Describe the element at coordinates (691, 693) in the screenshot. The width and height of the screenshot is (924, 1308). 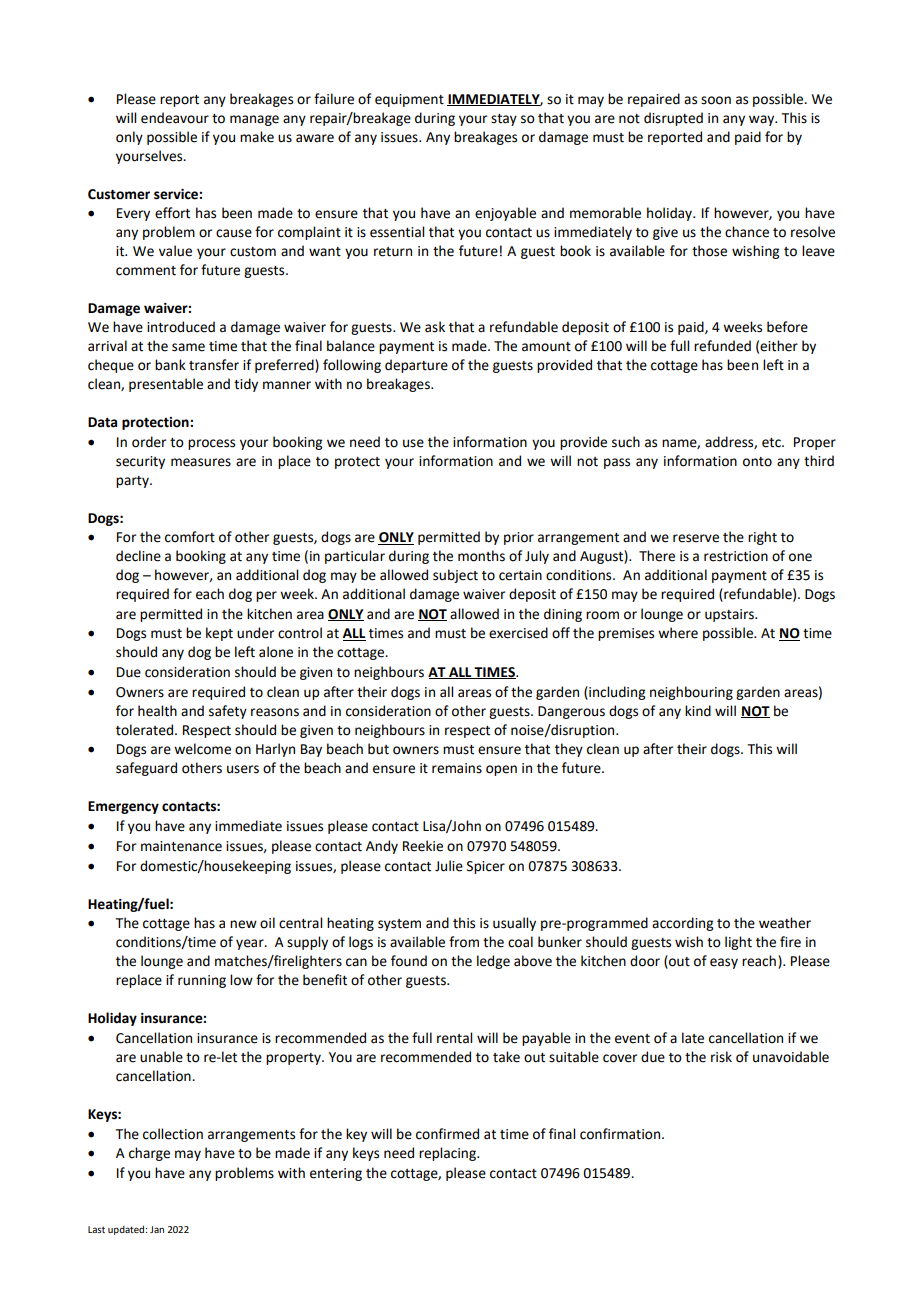
I see `neighbouring` at that location.
